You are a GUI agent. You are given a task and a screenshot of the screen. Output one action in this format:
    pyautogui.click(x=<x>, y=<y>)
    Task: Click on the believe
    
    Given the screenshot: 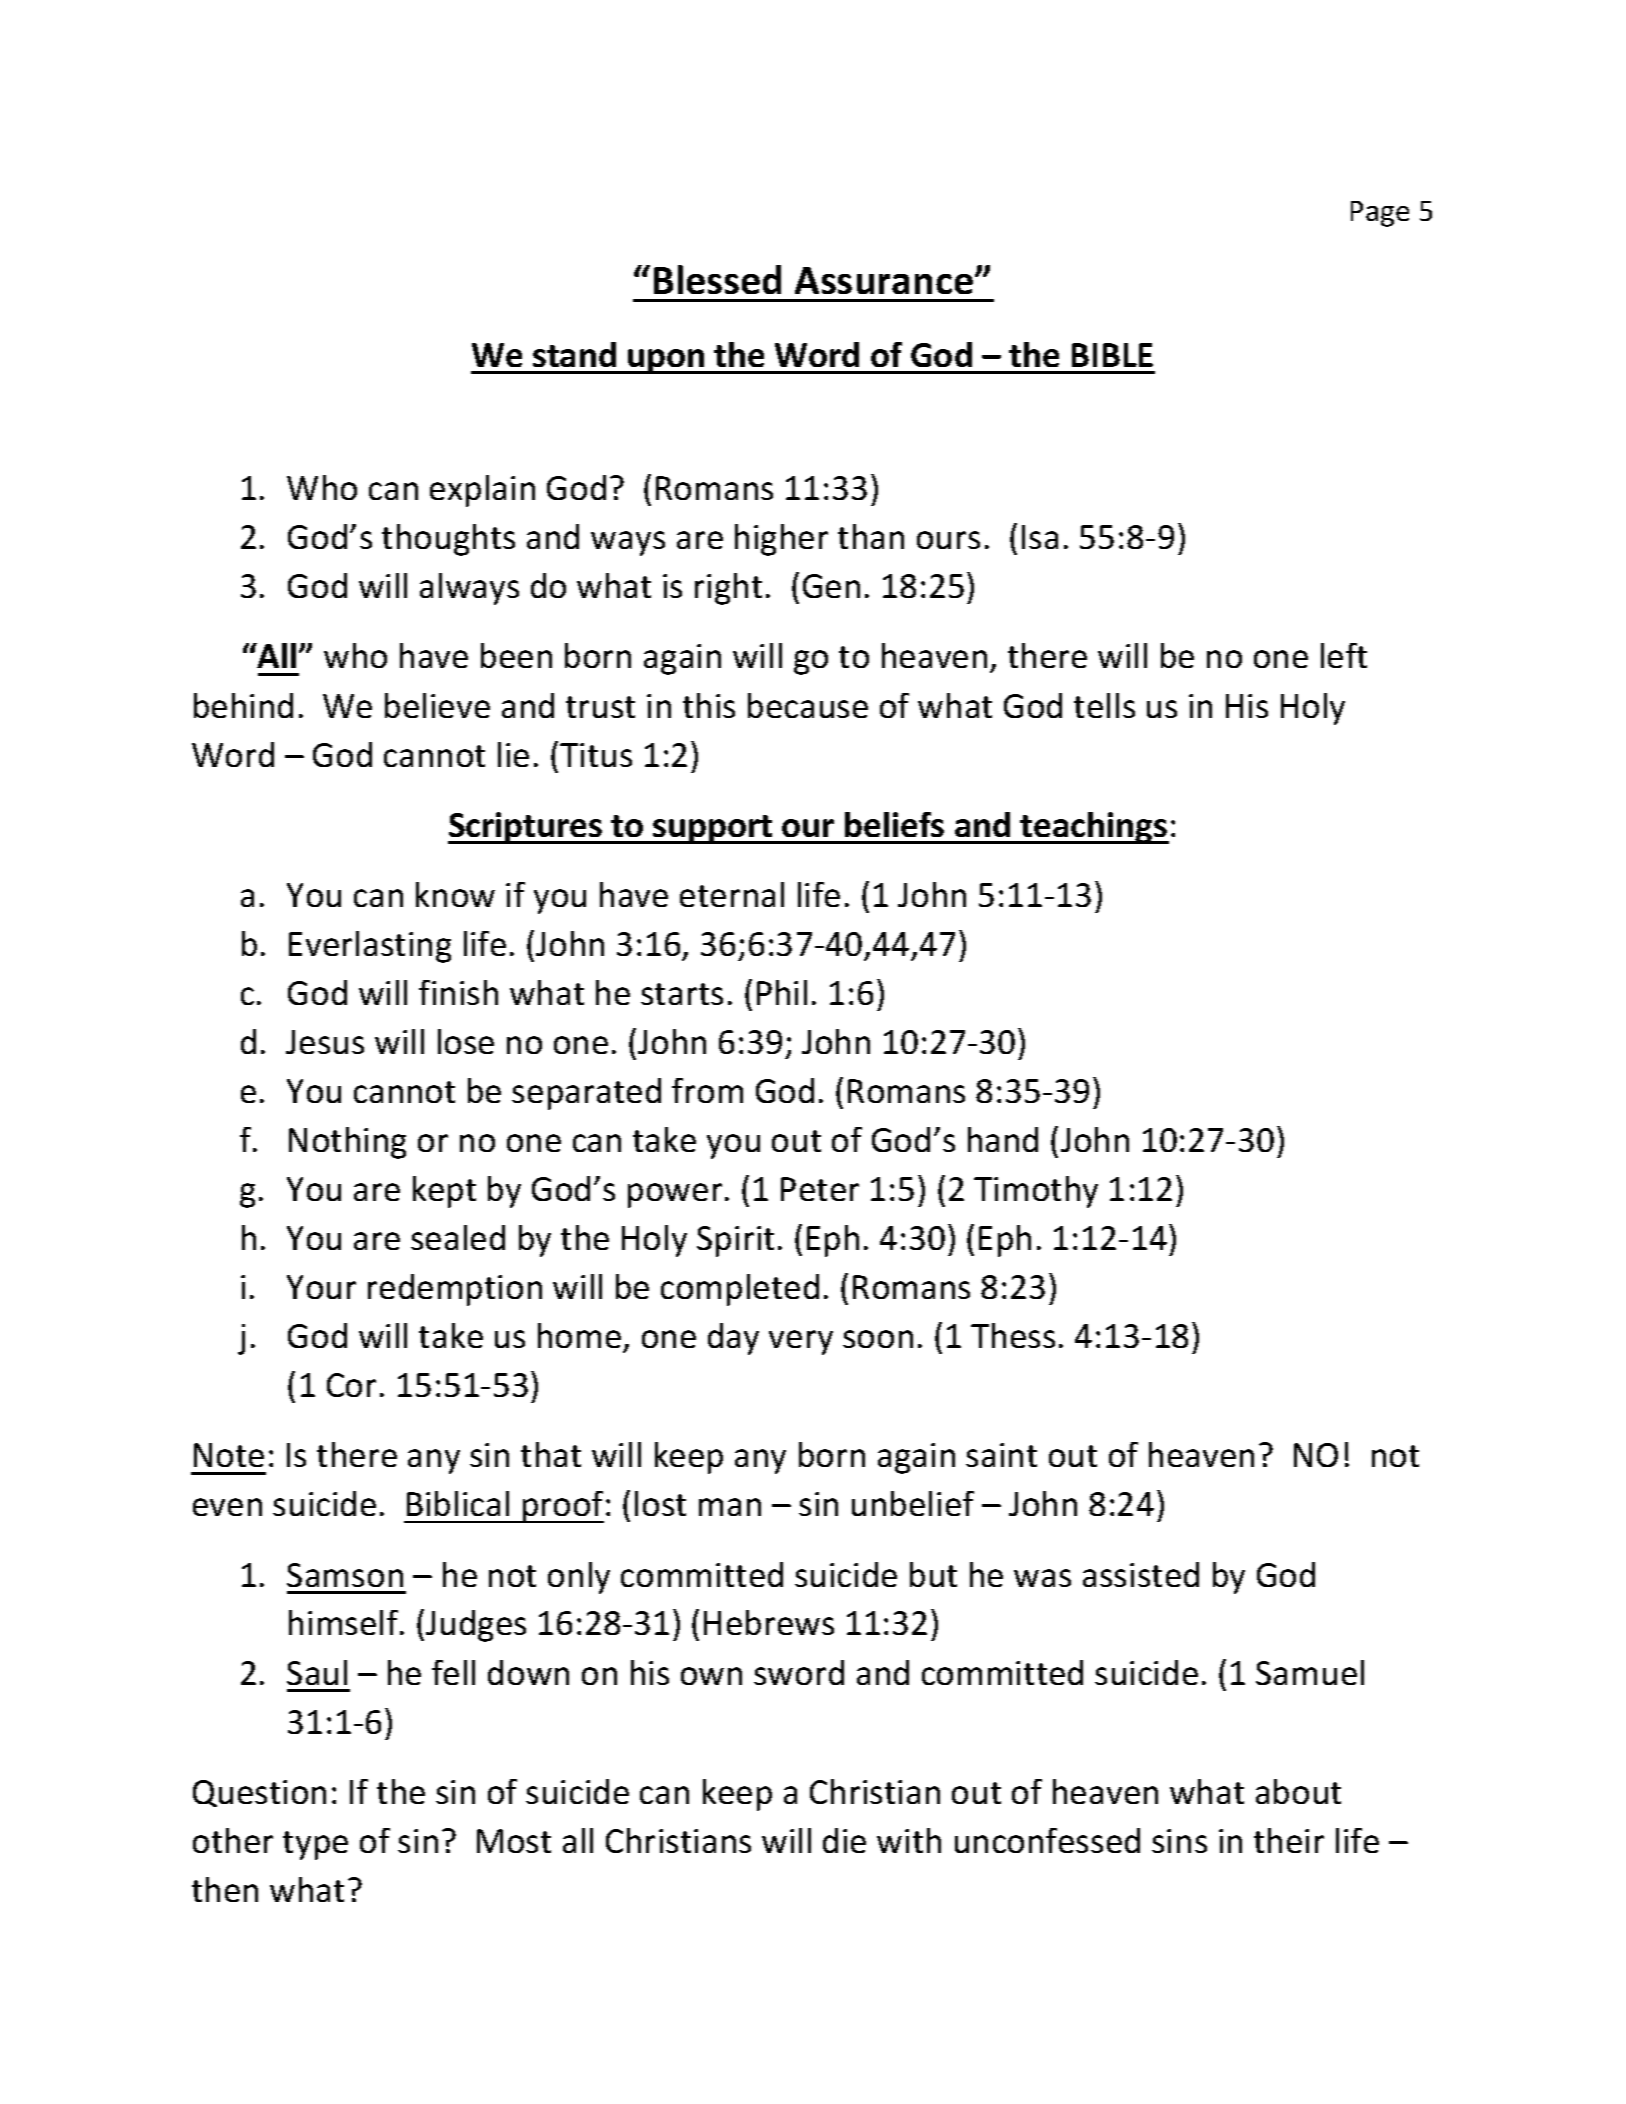 What is the action you would take?
    pyautogui.click(x=437, y=705)
